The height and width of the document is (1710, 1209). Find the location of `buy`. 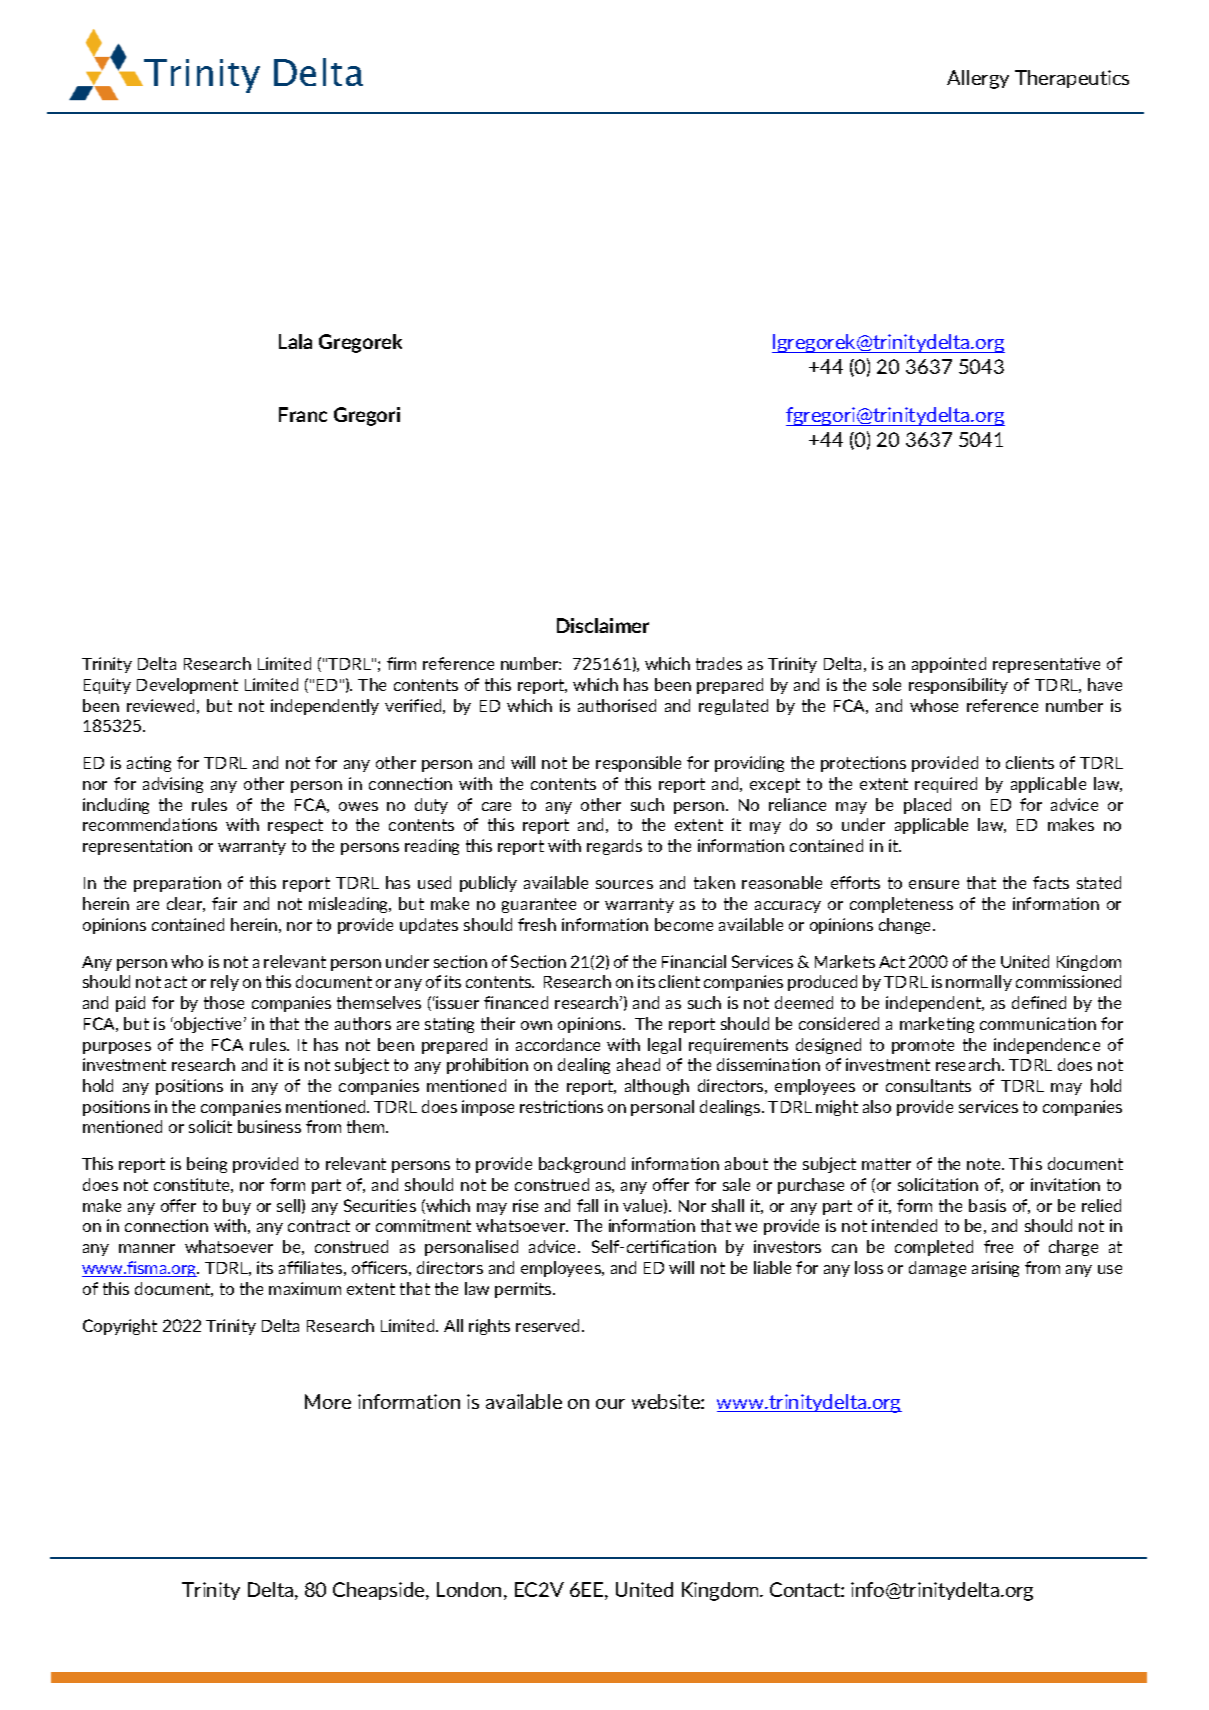

buy is located at coordinates (237, 1207).
